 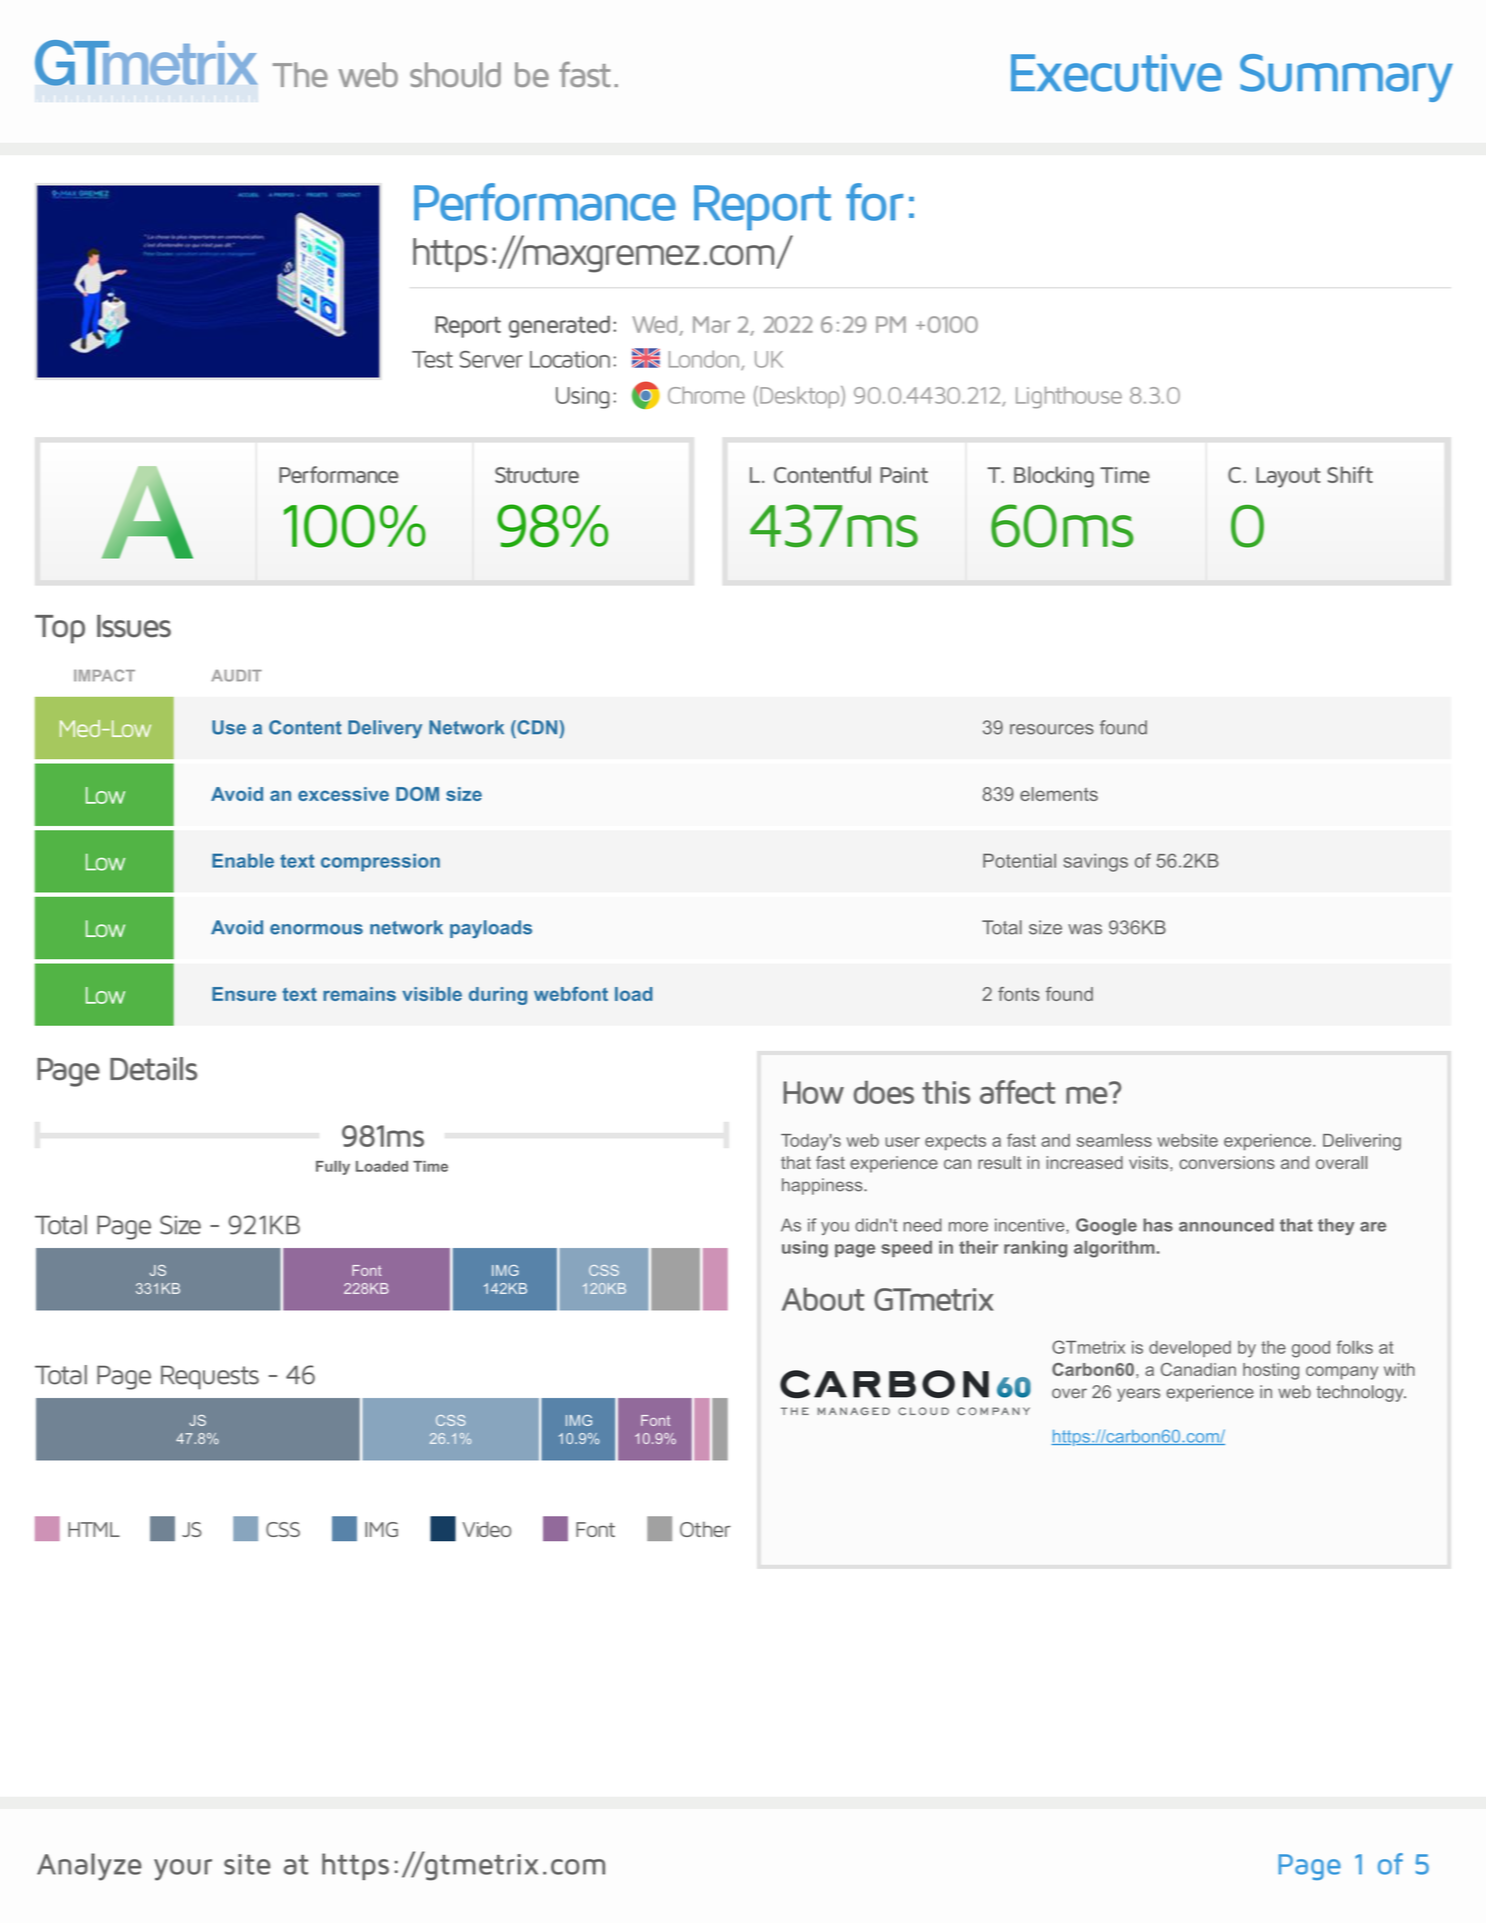 What do you see at coordinates (1138, 1395) in the image?
I see `years` at bounding box center [1138, 1395].
